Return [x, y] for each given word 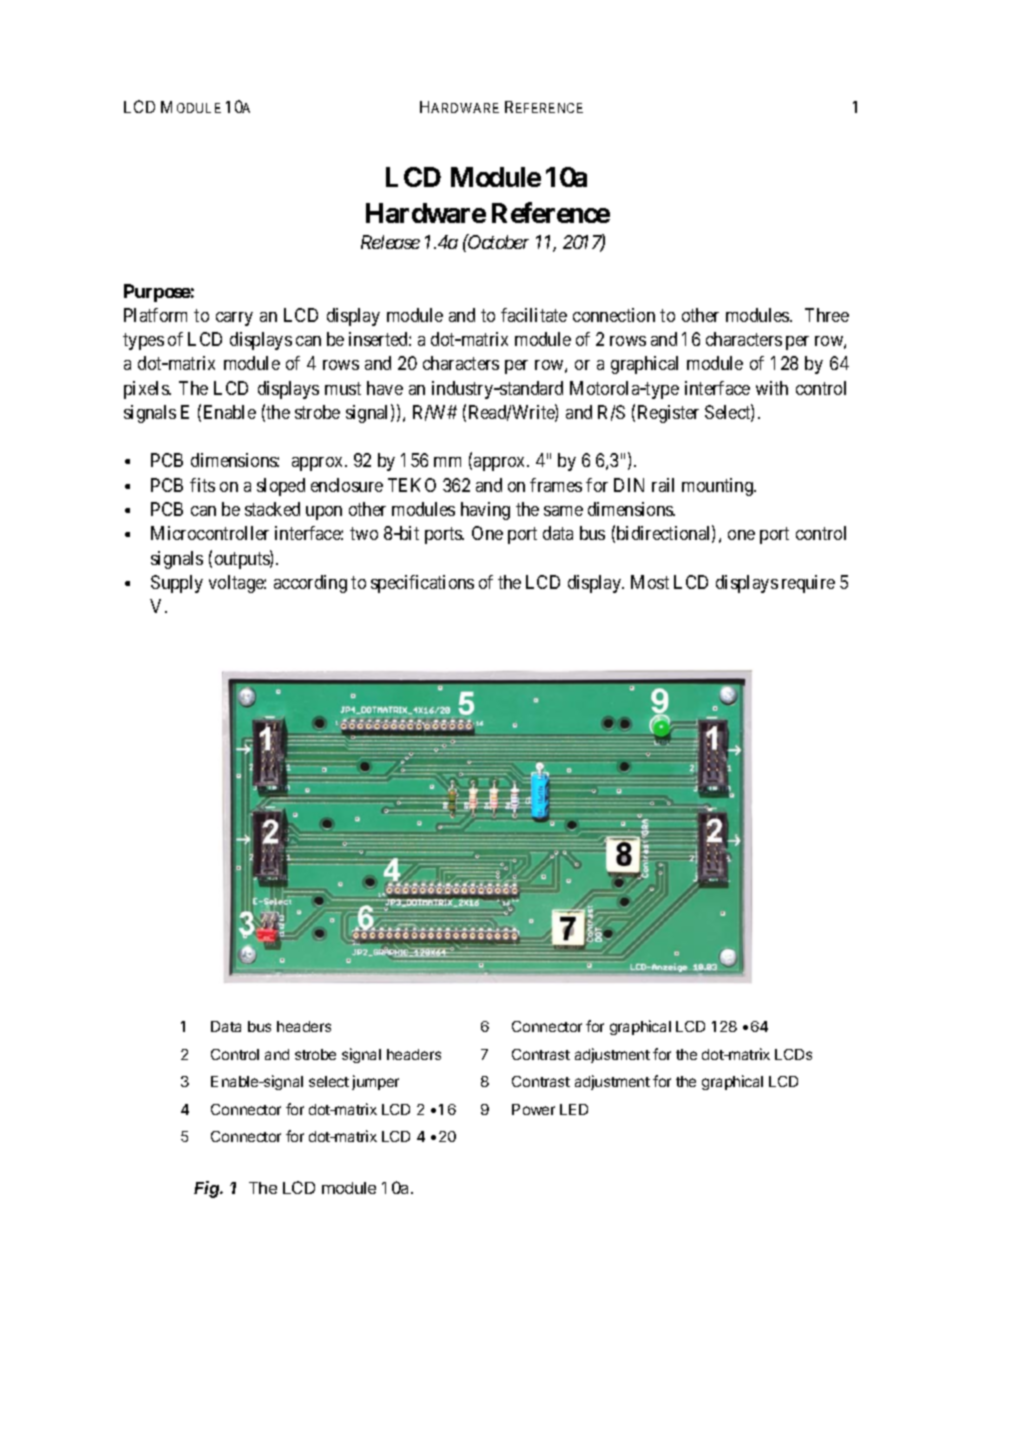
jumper [375, 1082]
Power [533, 1109]
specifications [422, 584]
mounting [719, 487]
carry [234, 319]
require [808, 584]
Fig [208, 1189]
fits [202, 485]
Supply [177, 584]
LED [574, 1109]
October [498, 241]
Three [827, 315]
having [485, 511]
